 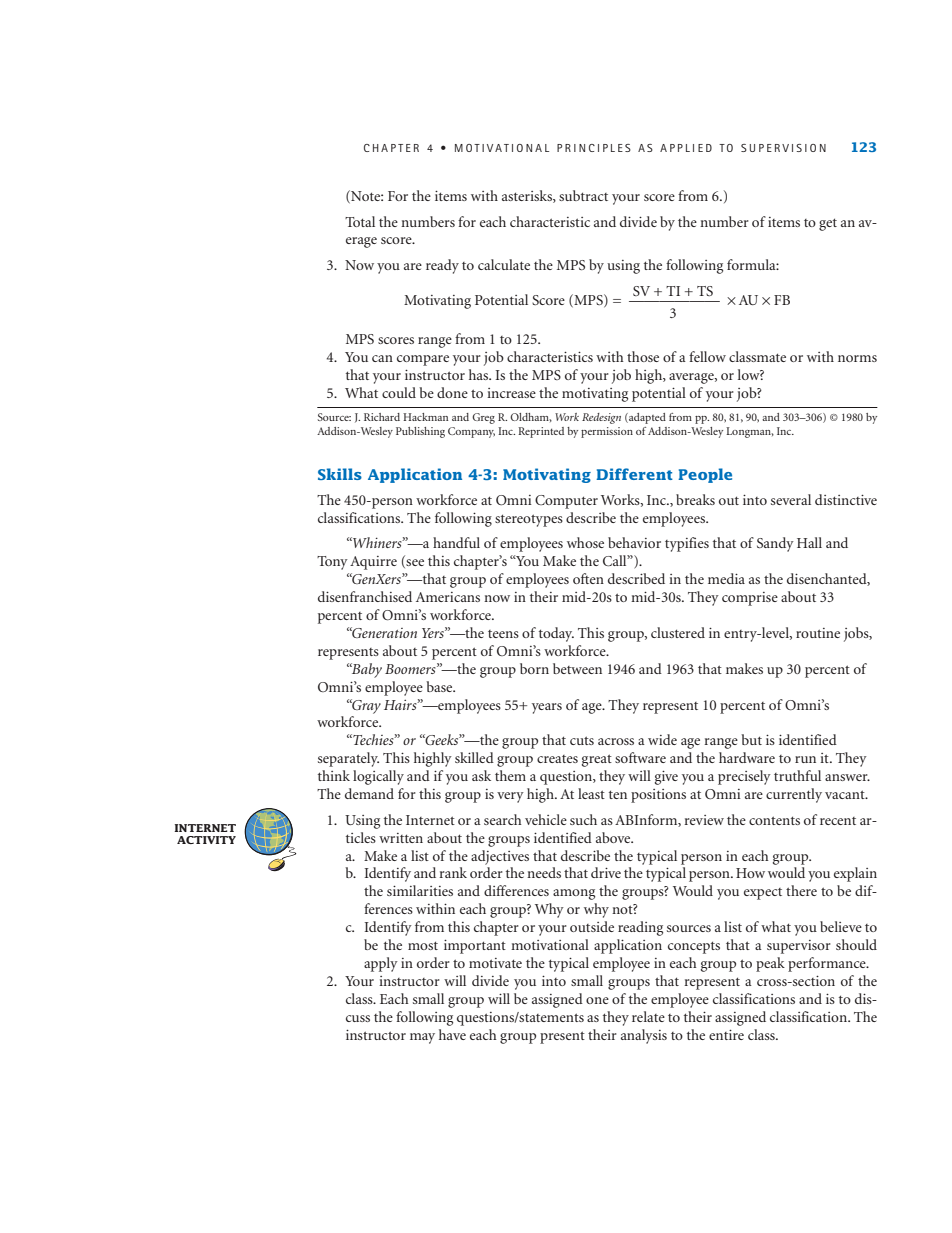 What do you see at coordinates (360, 221) in the image?
I see `Total` at bounding box center [360, 221].
